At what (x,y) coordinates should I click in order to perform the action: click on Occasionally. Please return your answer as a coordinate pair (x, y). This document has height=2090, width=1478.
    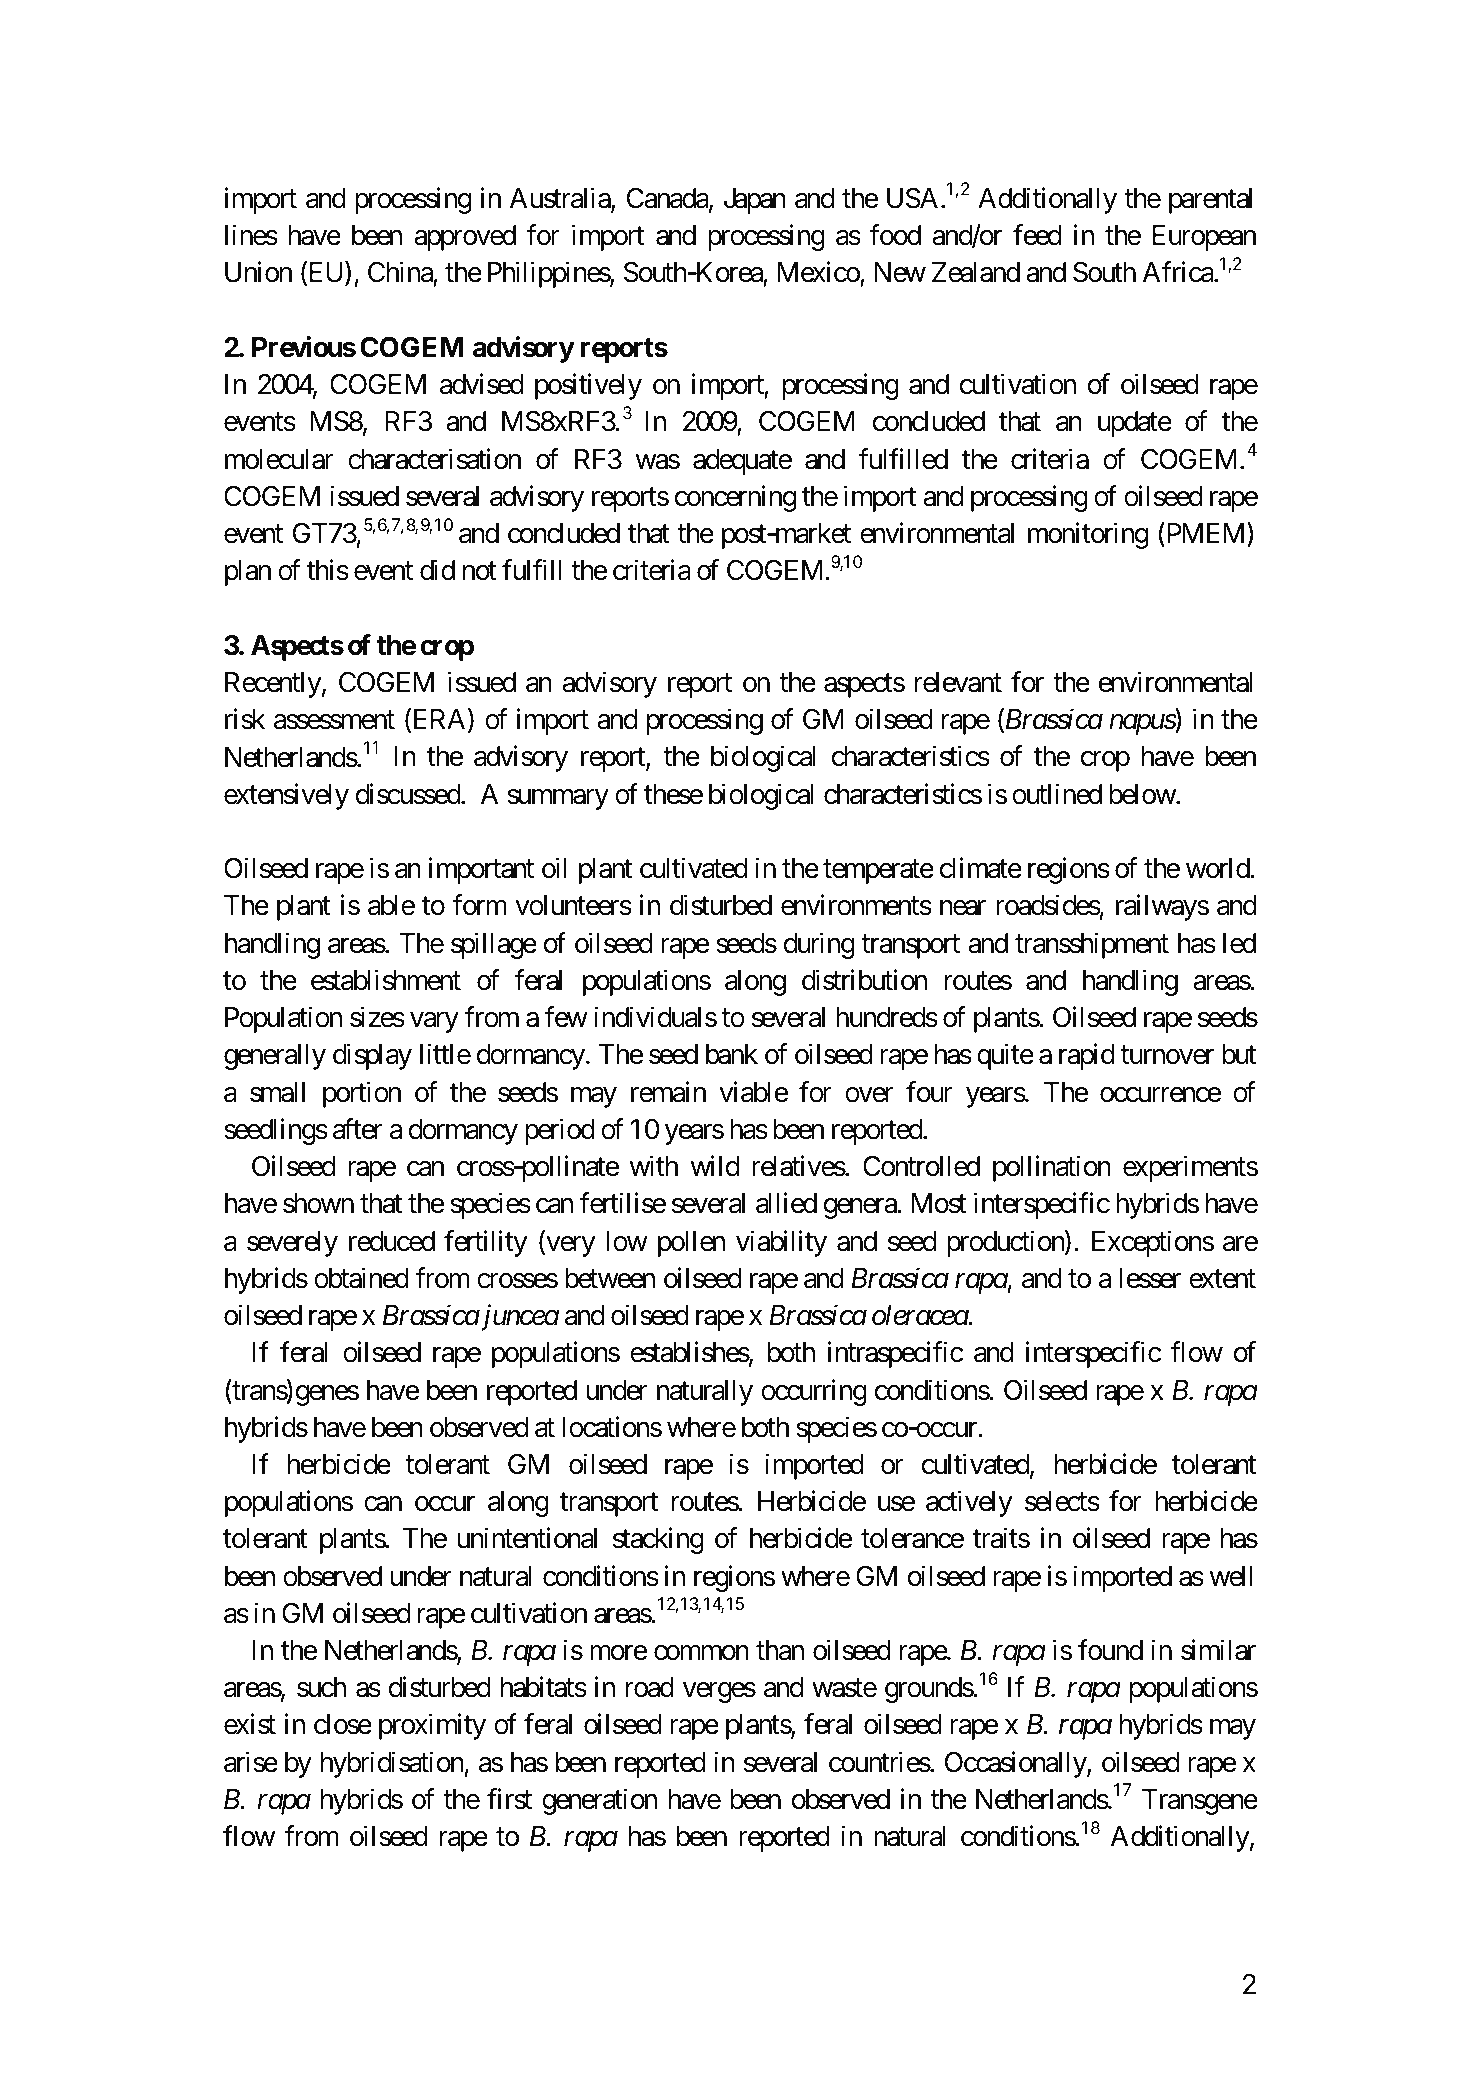
    Looking at the image, I should click on (1016, 1764).
